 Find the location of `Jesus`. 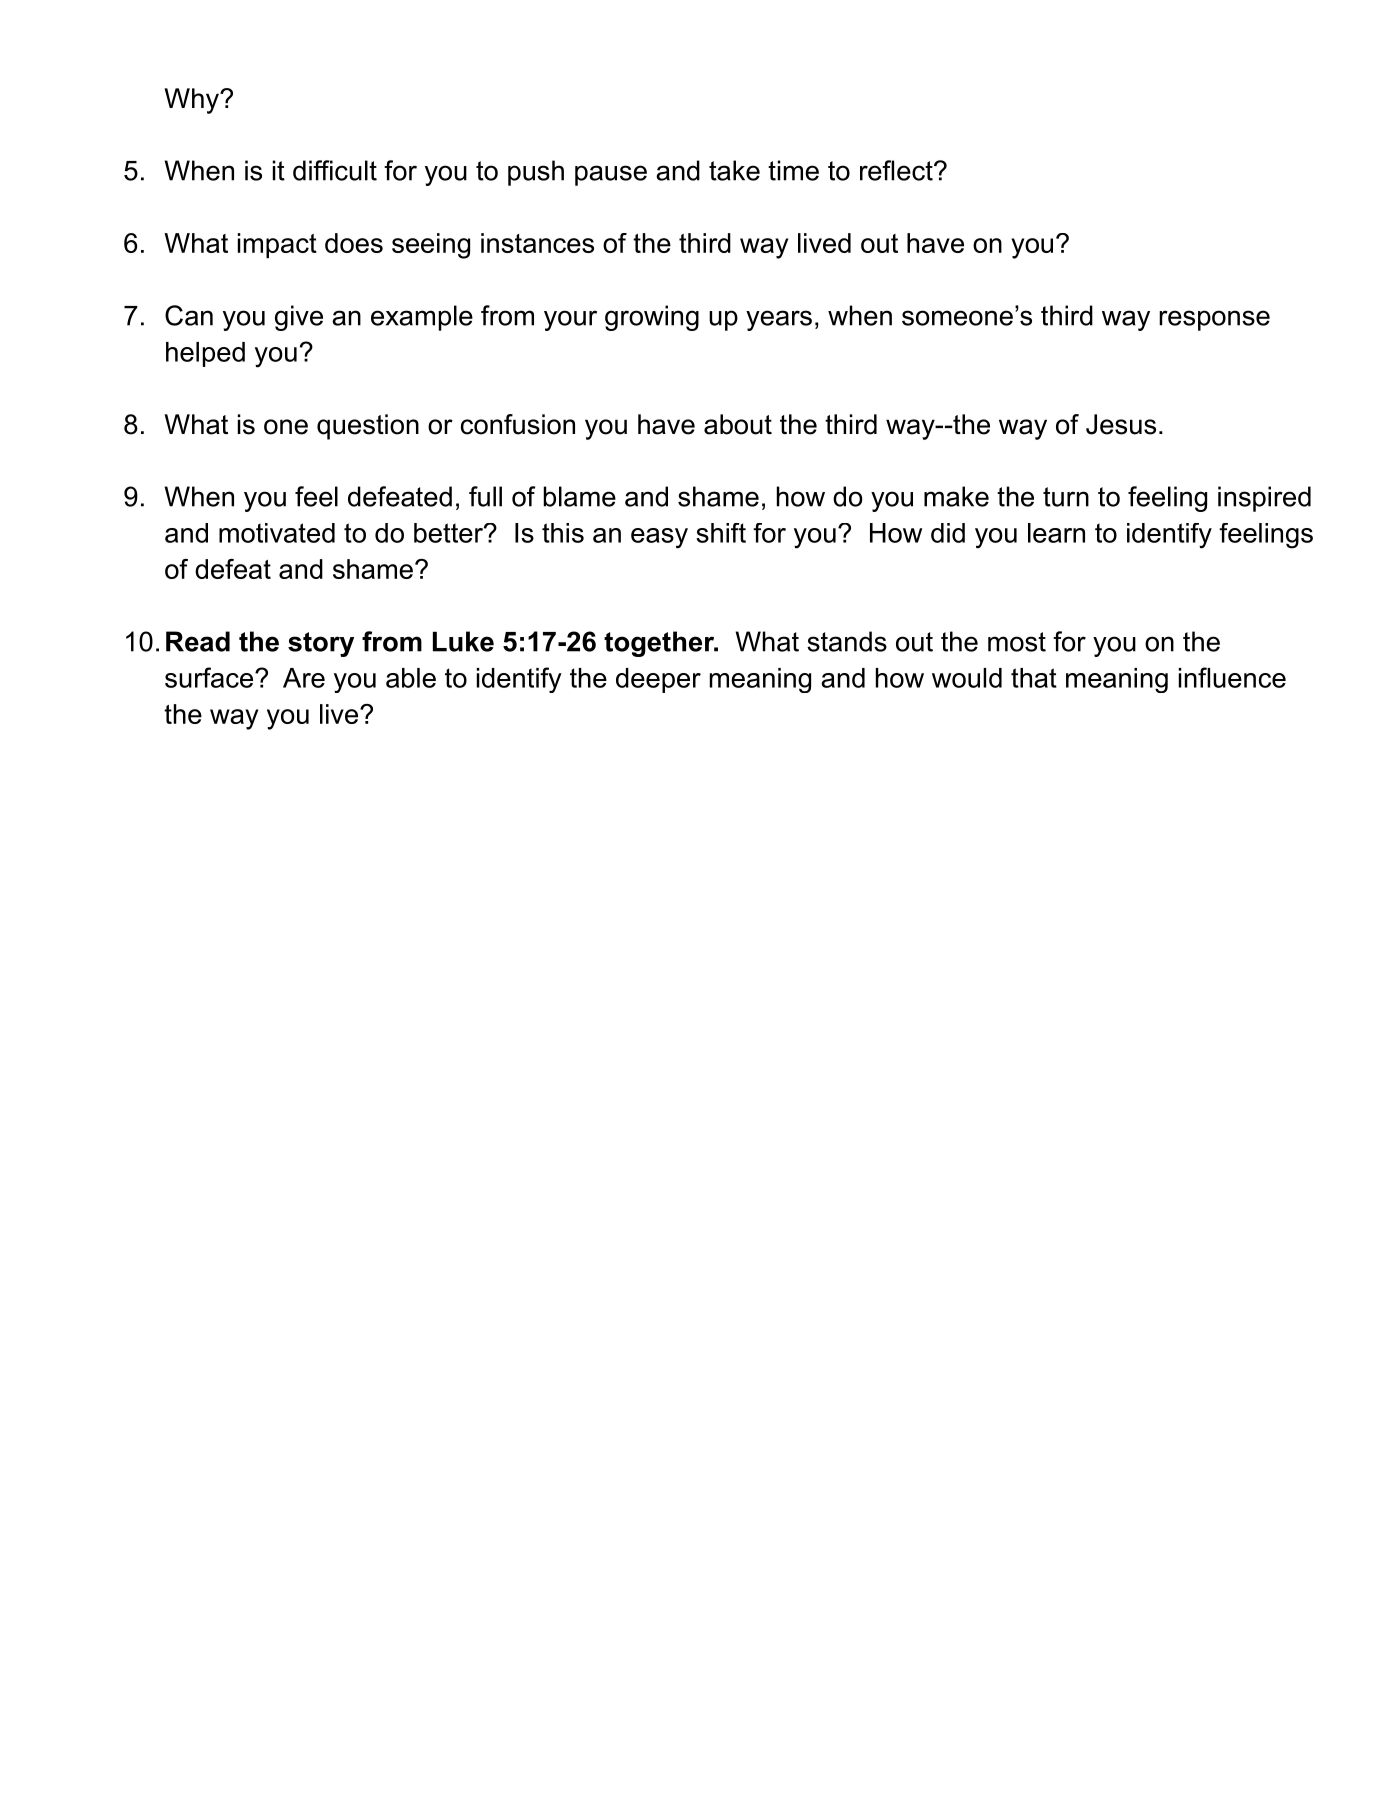

Jesus is located at coordinates (1121, 424).
